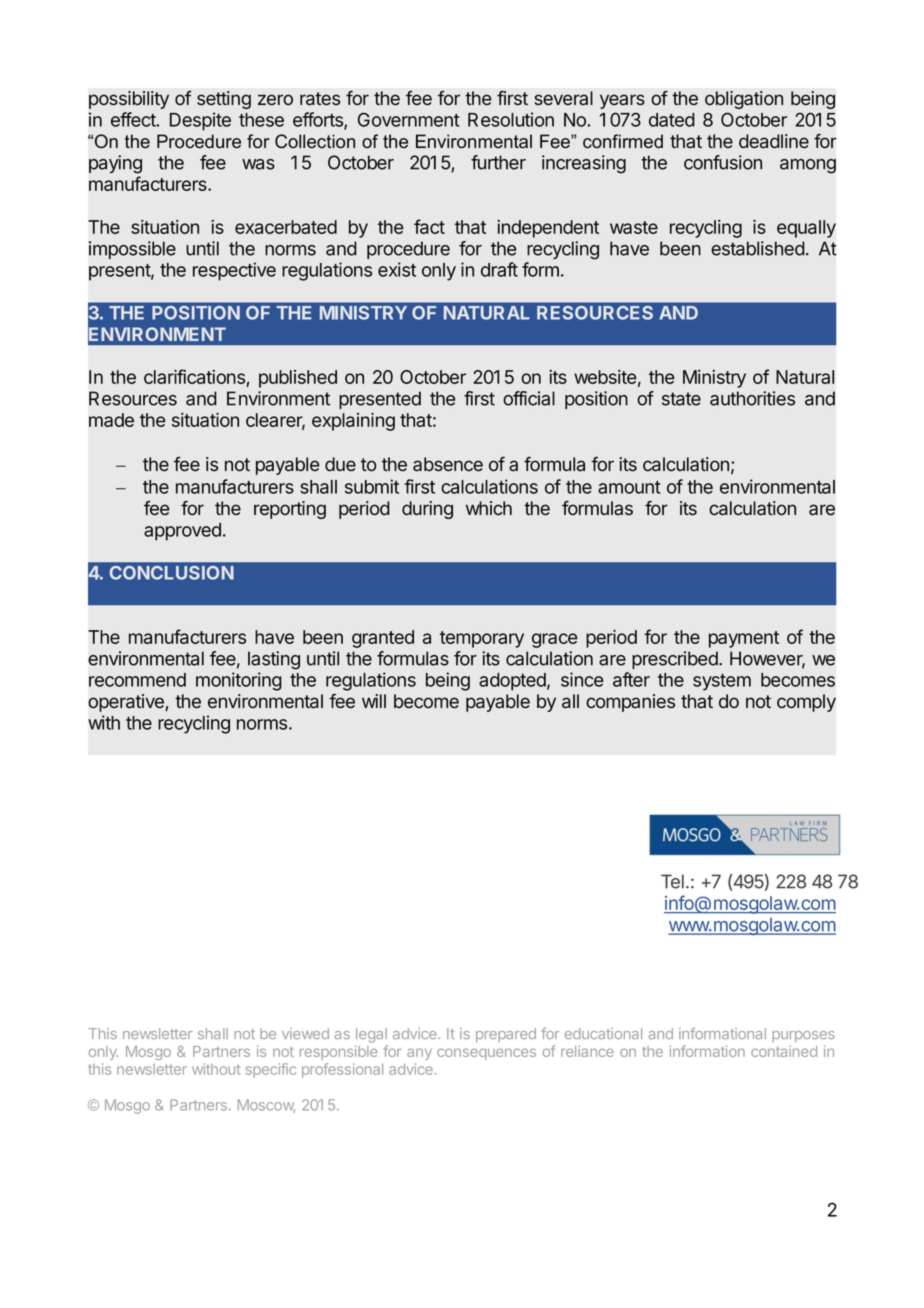 The height and width of the image is (1308, 924). Describe the element at coordinates (298, 379) in the image. I see `published` at that location.
